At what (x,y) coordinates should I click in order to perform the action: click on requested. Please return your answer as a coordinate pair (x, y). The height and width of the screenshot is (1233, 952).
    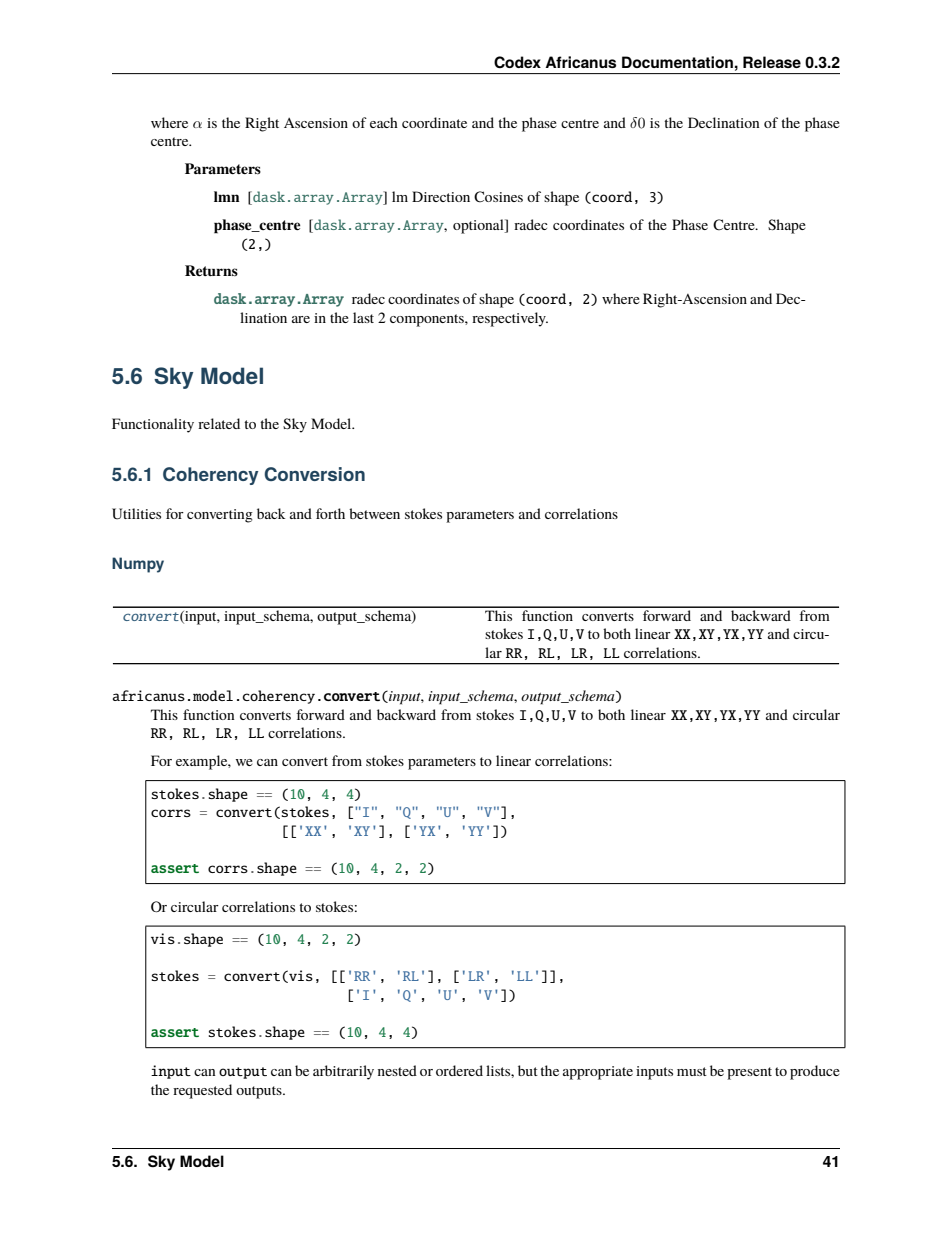
    Looking at the image, I should click on (202, 1091).
